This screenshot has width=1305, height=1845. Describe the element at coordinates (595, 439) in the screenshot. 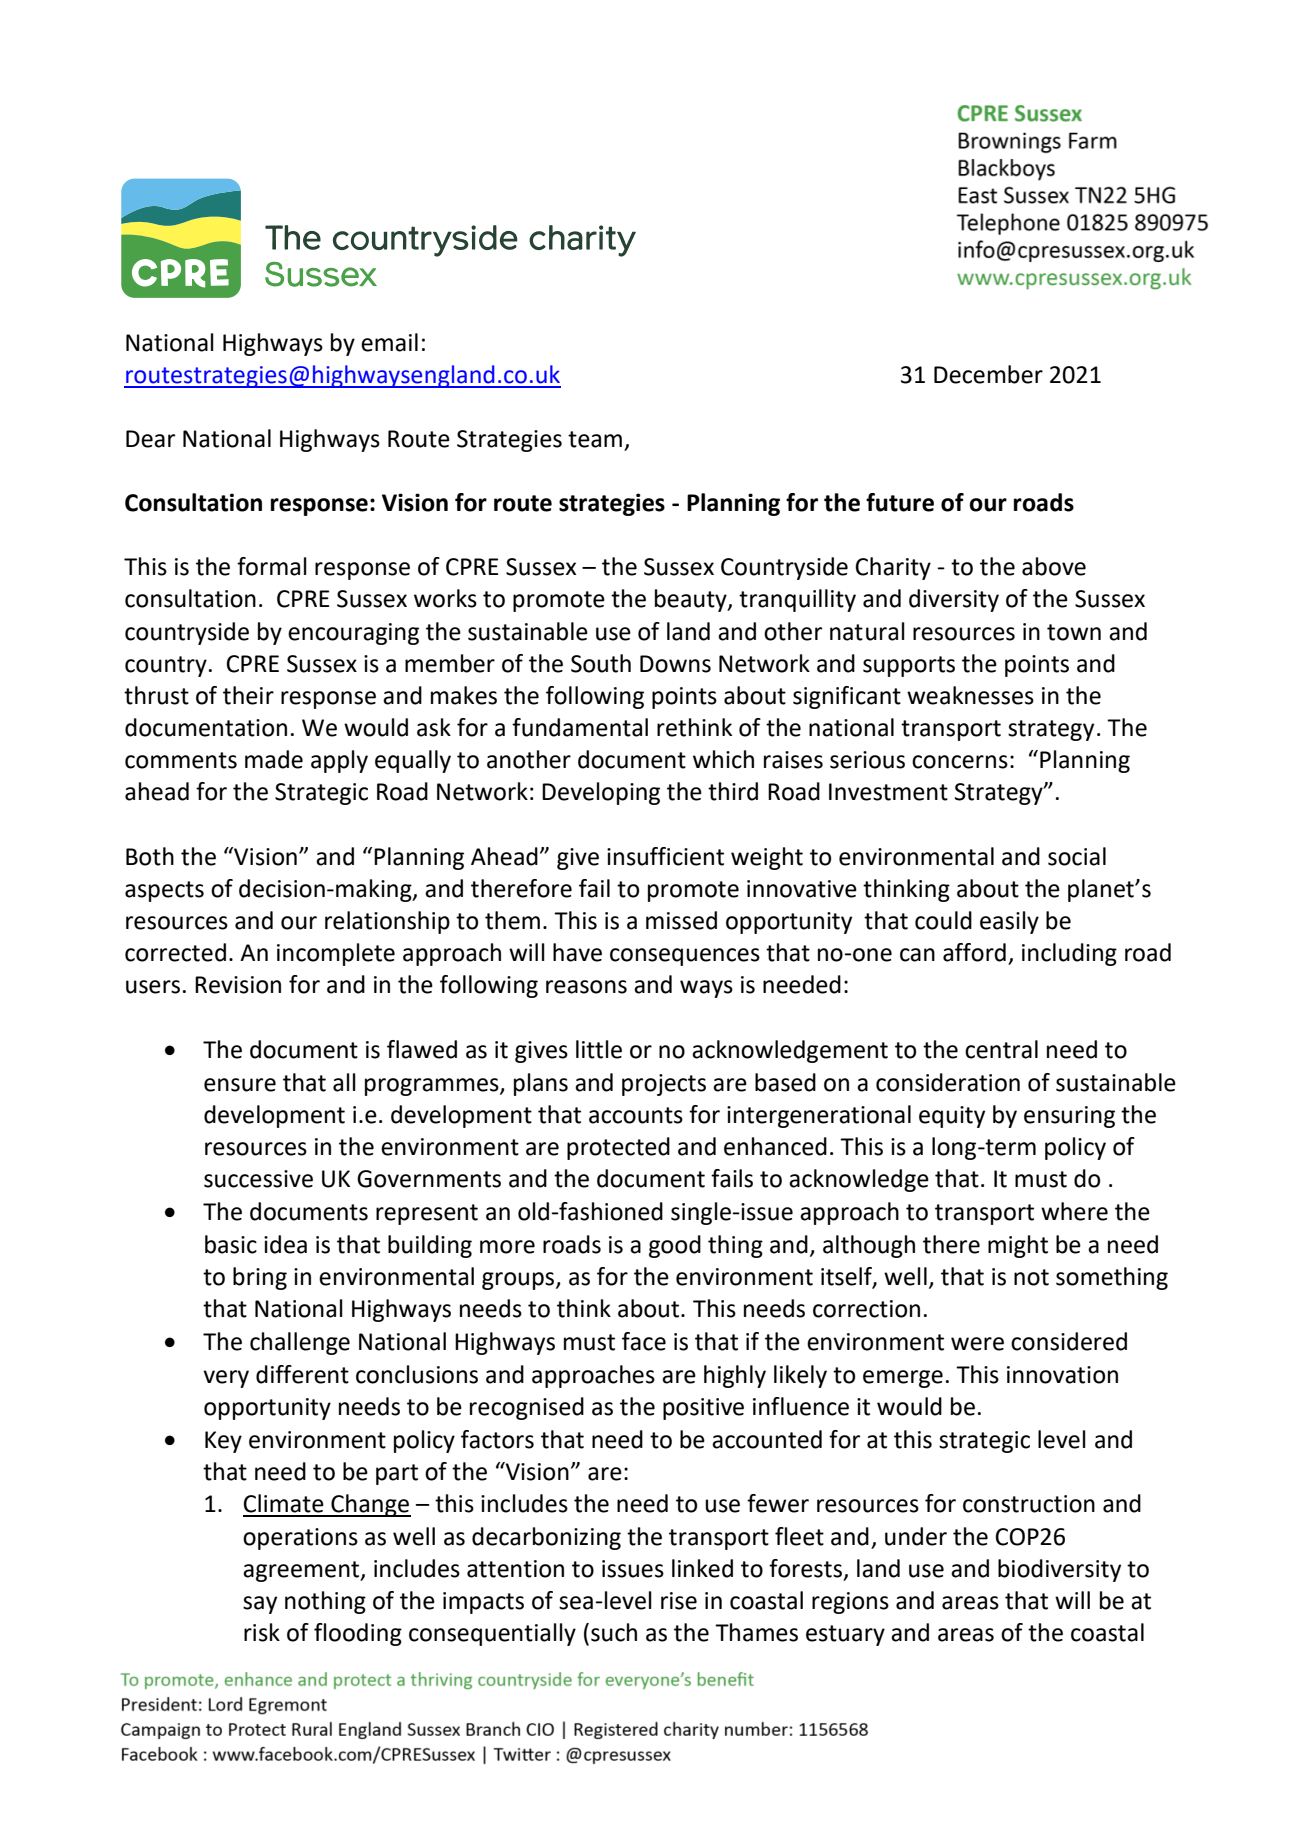

I see `team` at that location.
